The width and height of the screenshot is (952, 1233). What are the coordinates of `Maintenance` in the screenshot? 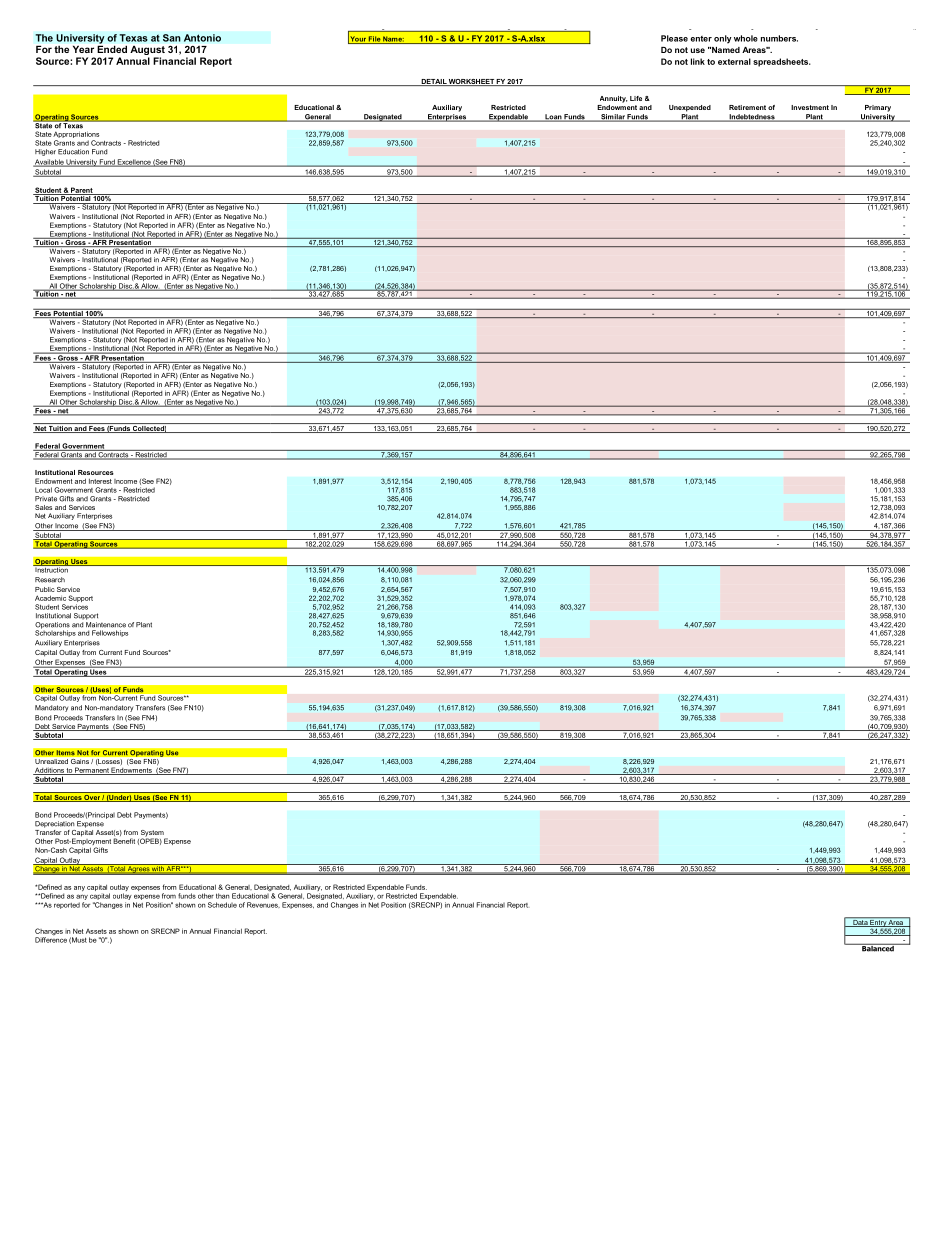 It's located at (106, 625).
